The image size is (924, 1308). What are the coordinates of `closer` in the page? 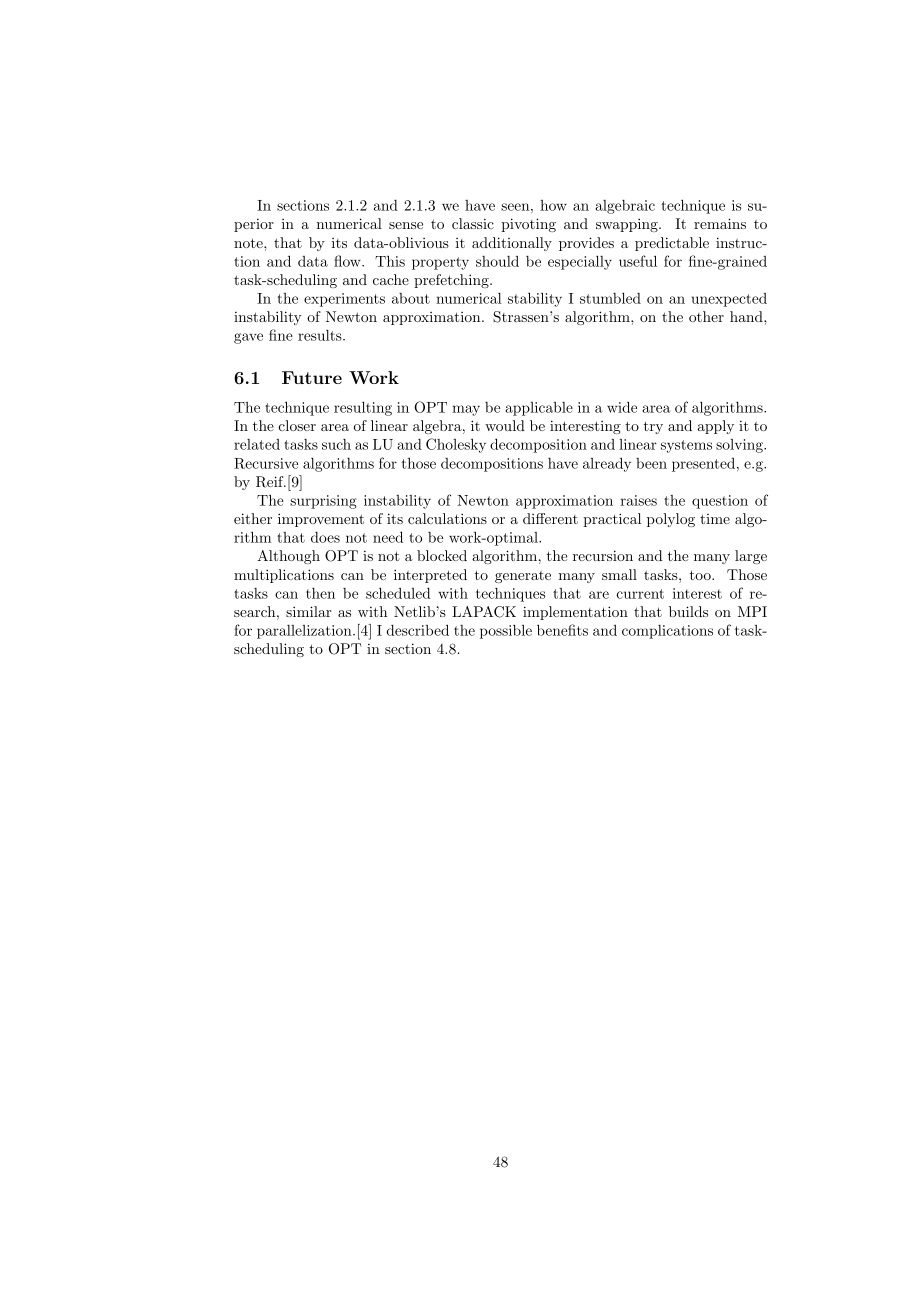 It's located at (297, 425).
